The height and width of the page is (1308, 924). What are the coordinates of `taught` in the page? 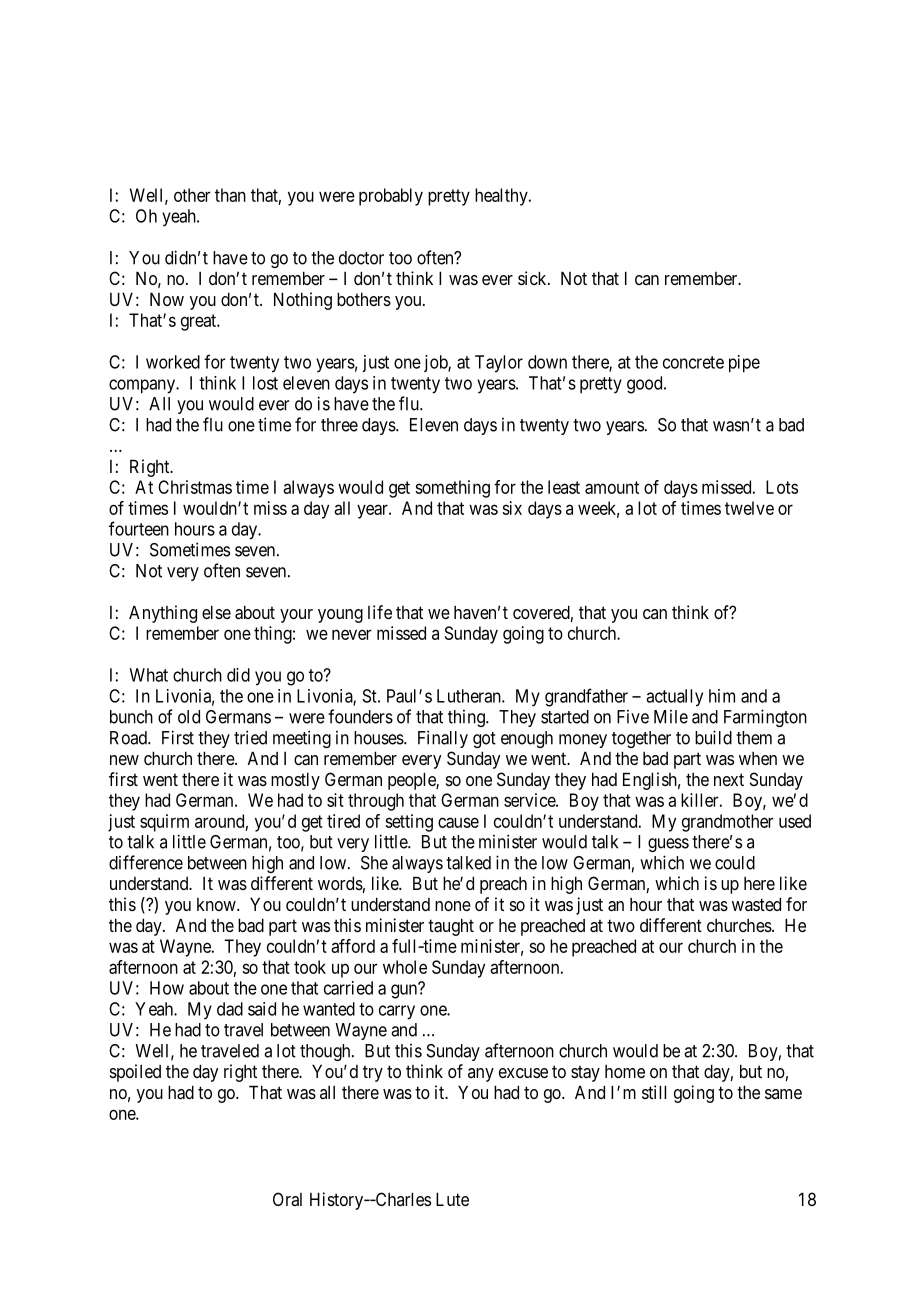 It's located at (451, 927).
